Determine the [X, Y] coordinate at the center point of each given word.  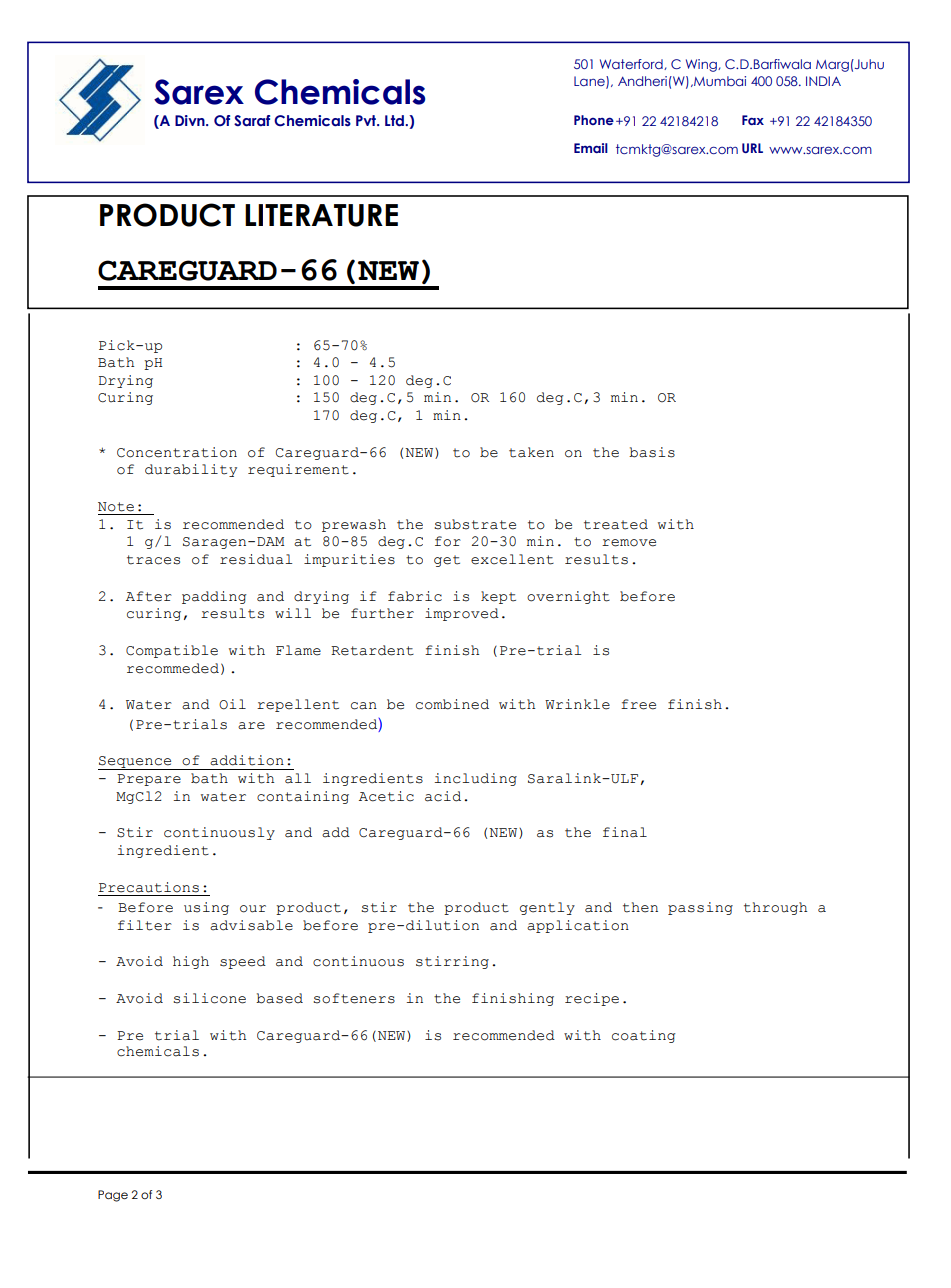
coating [644, 1036]
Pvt [367, 120]
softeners [354, 998]
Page [113, 1196]
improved [462, 614]
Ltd [395, 121]
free [638, 704]
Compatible [172, 651]
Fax [753, 120]
